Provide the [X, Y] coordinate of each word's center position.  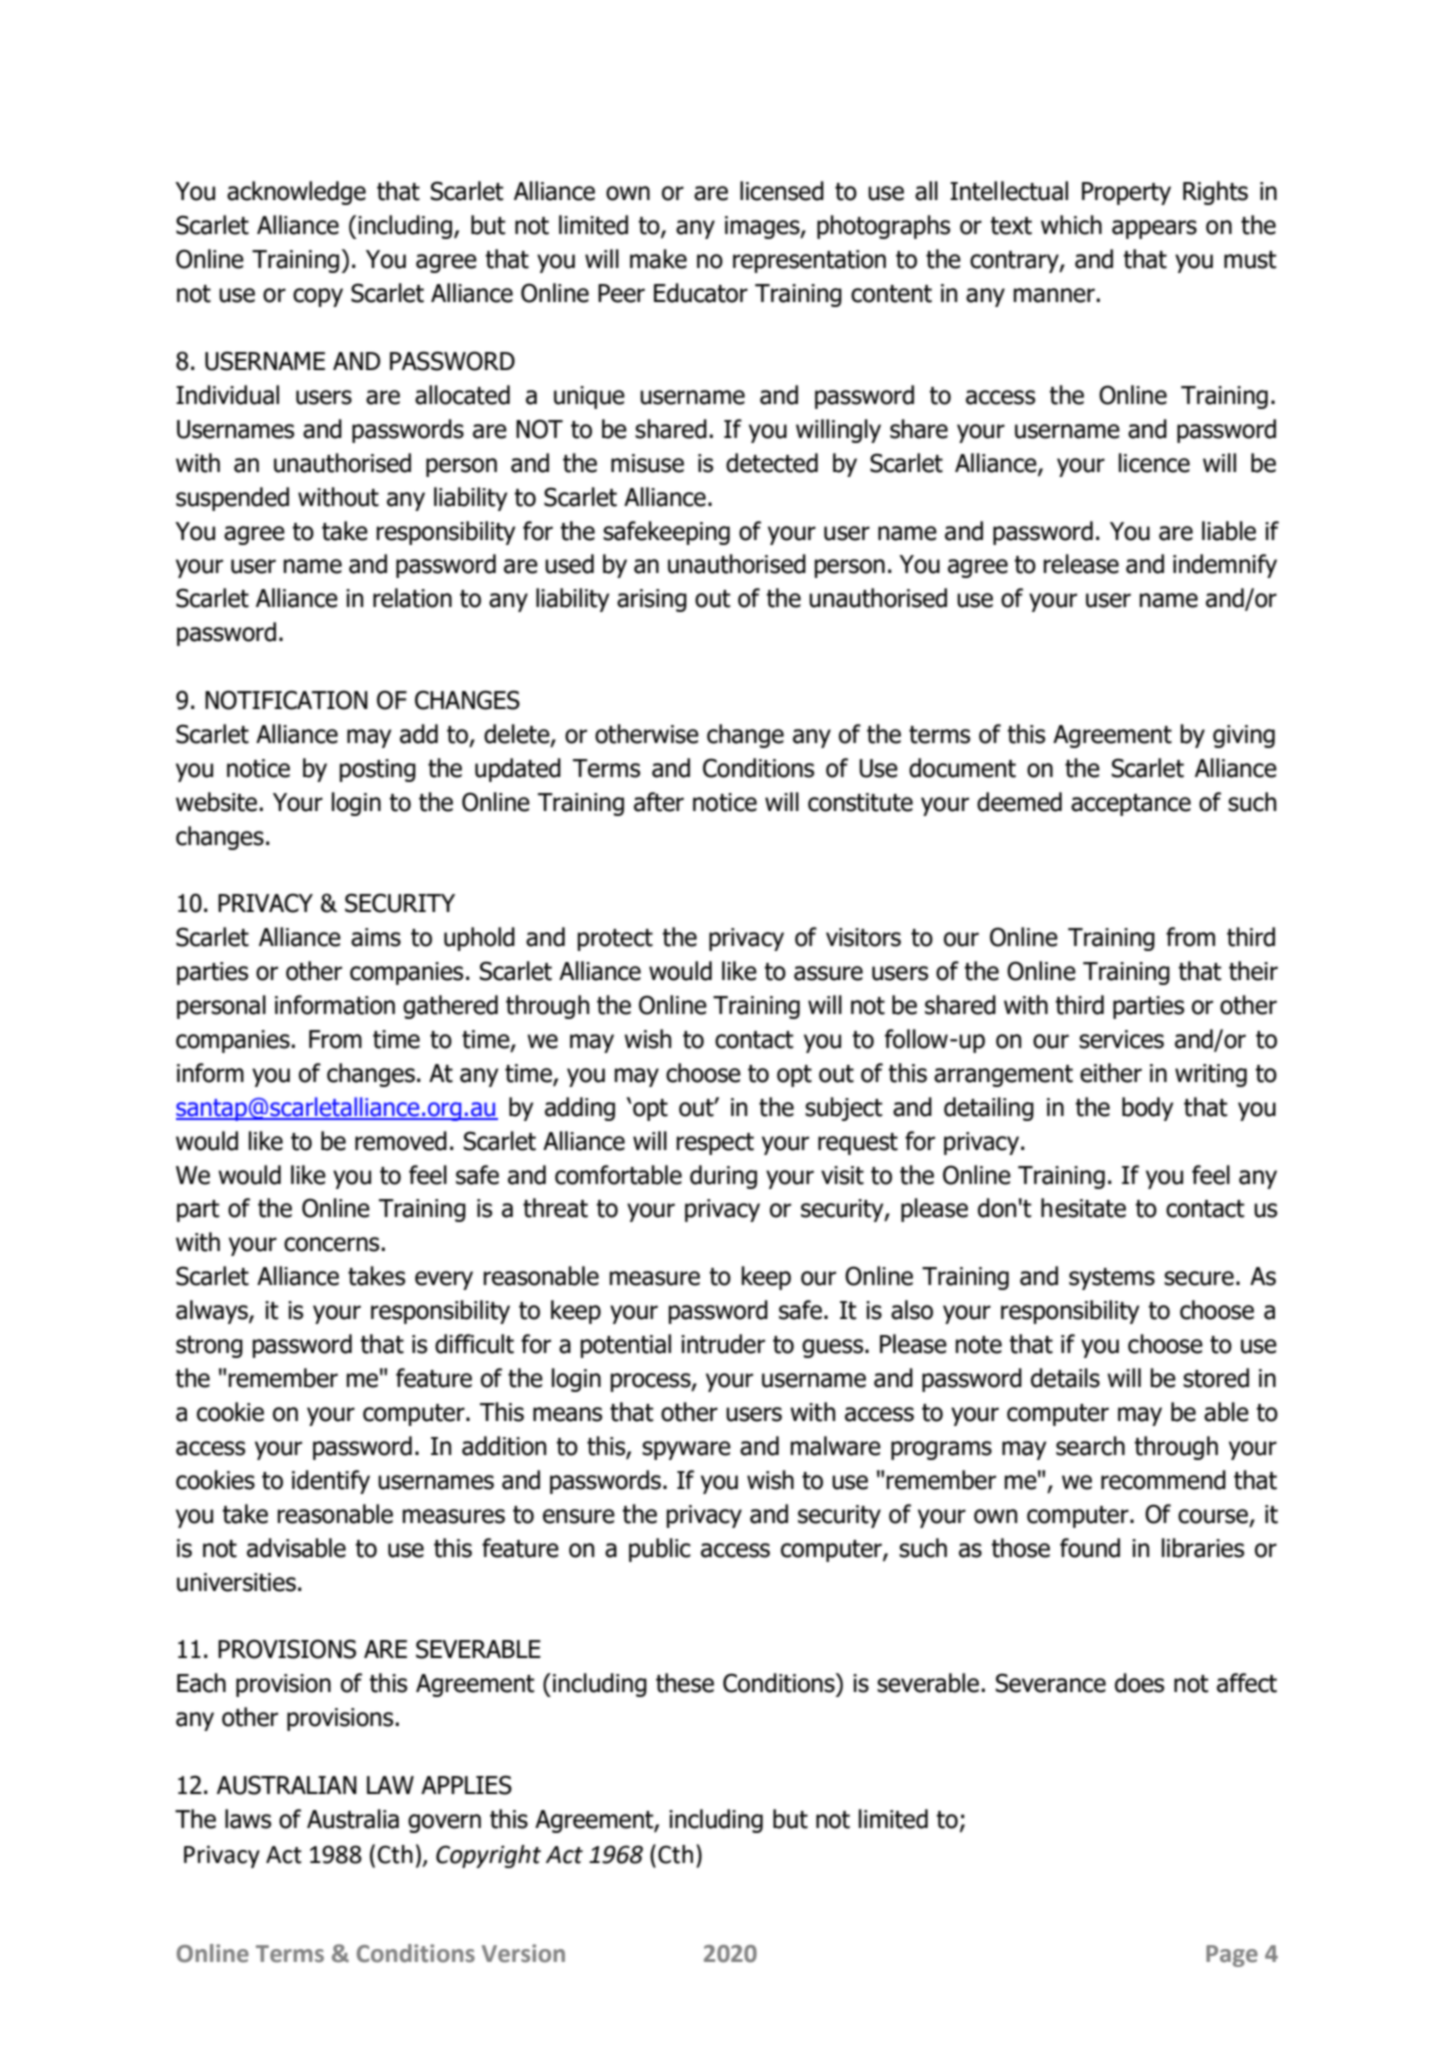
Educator [701, 293]
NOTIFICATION [286, 700]
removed [401, 1141]
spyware [686, 1450]
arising [652, 600]
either [1111, 1073]
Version [523, 1953]
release [1081, 564]
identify [331, 1482]
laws [248, 1819]
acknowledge [296, 193]
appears [1154, 229]
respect [715, 1144]
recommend [1163, 1480]
